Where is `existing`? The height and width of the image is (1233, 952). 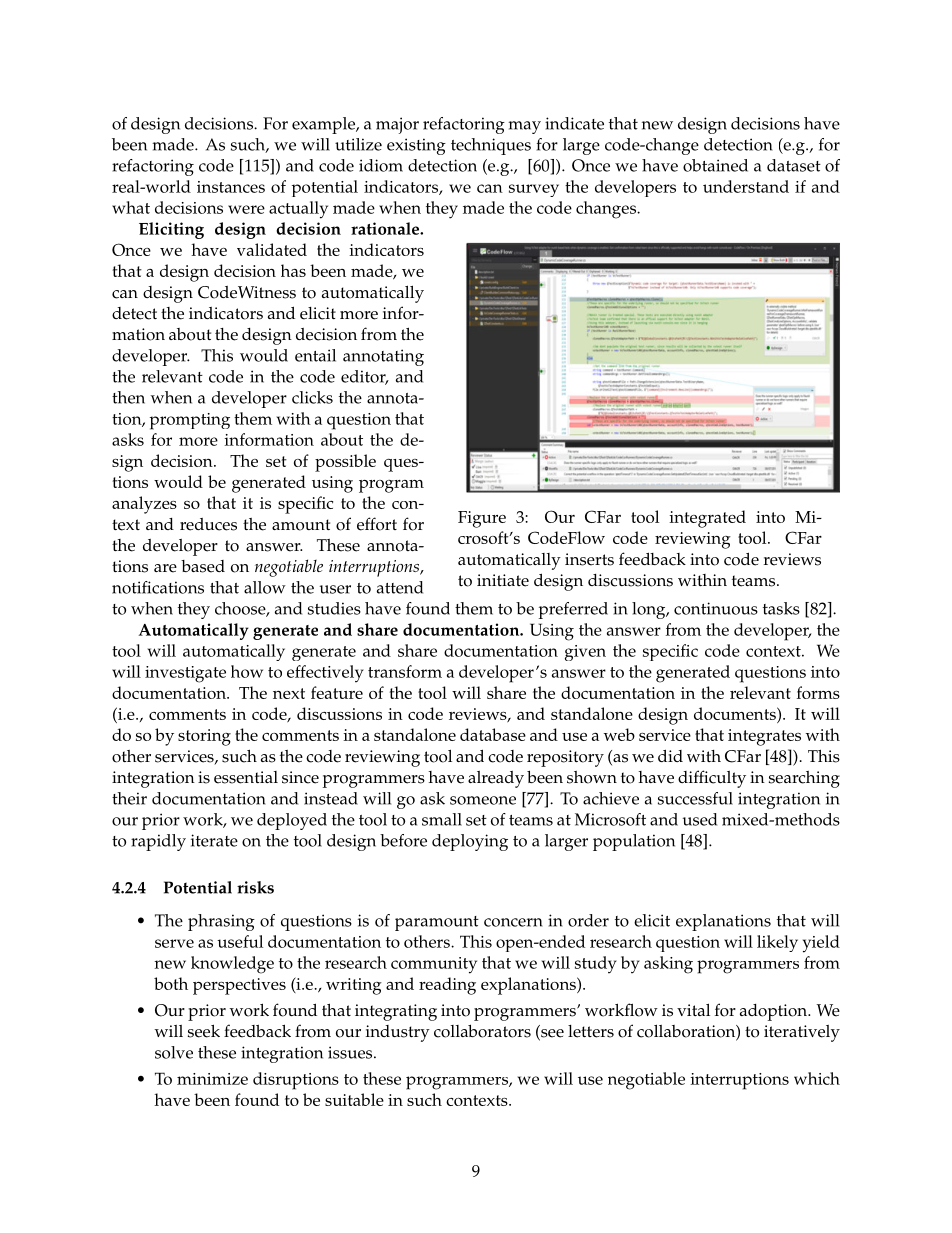
existing is located at coordinates (416, 146).
